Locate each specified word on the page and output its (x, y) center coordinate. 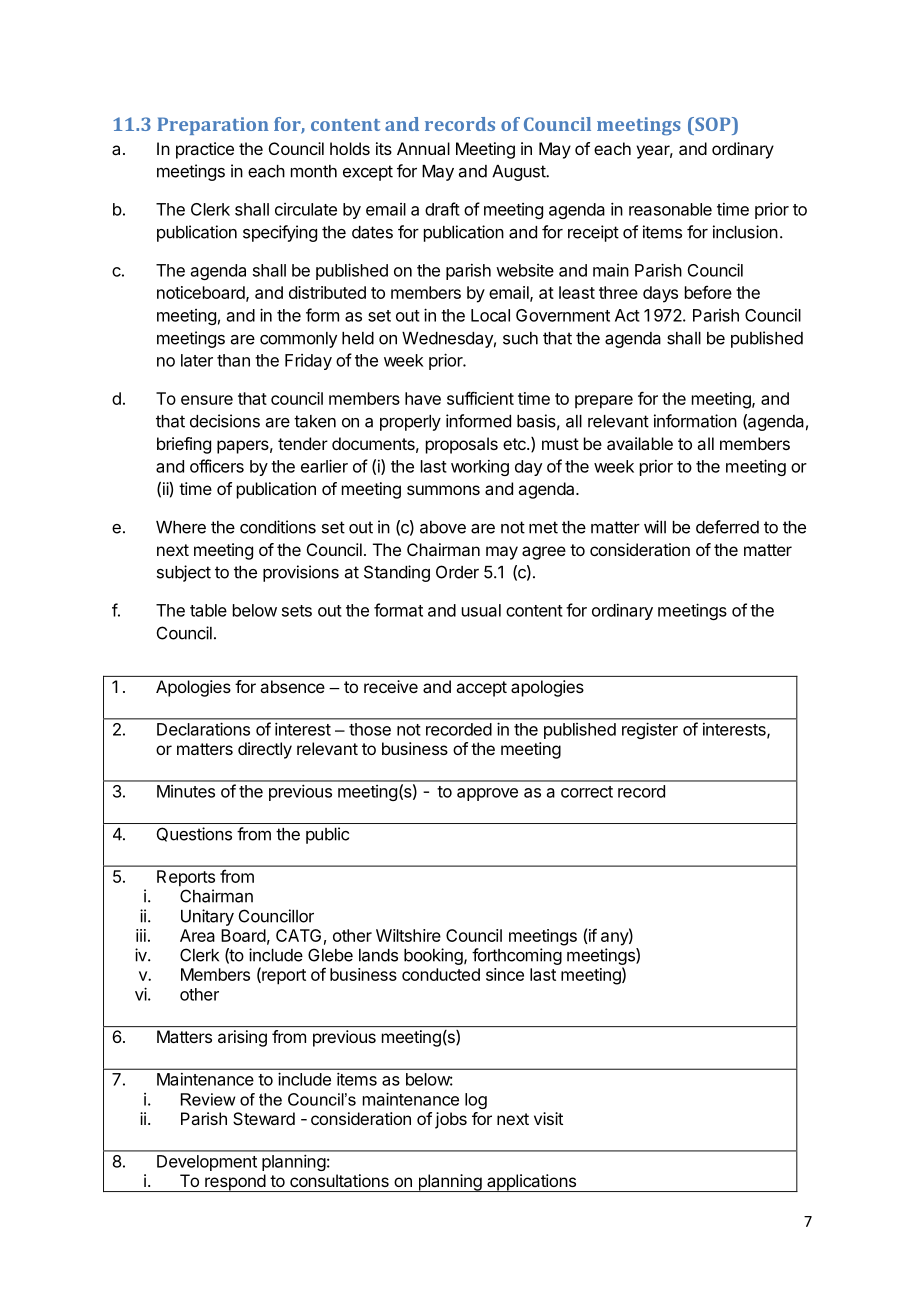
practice (205, 150)
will (655, 527)
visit (548, 1118)
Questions (194, 834)
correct (587, 792)
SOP (713, 124)
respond (235, 1183)
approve (487, 794)
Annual (423, 148)
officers (217, 466)
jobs (451, 1120)
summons (443, 490)
